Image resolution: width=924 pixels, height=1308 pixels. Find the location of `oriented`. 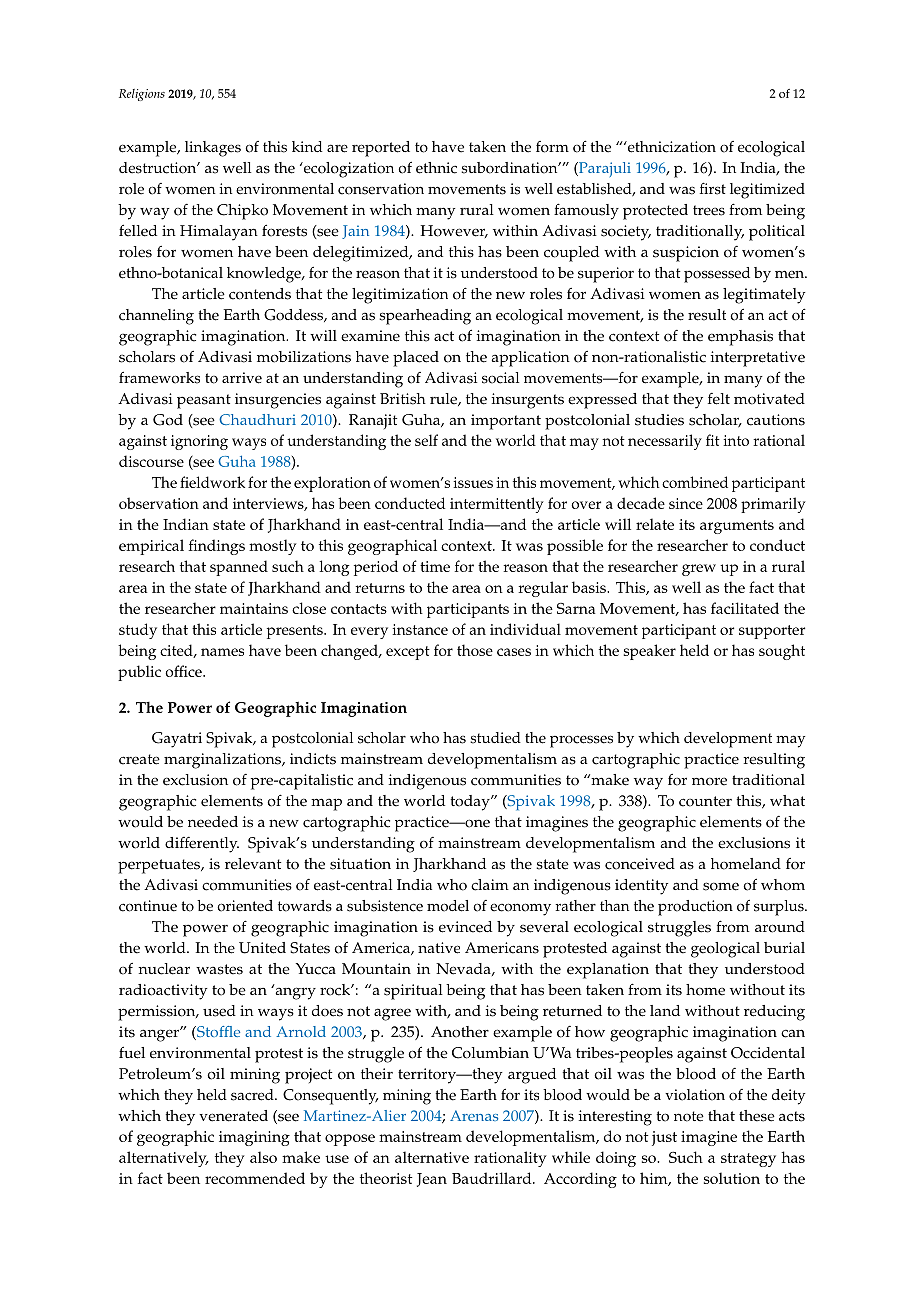

oriented is located at coordinates (245, 906).
